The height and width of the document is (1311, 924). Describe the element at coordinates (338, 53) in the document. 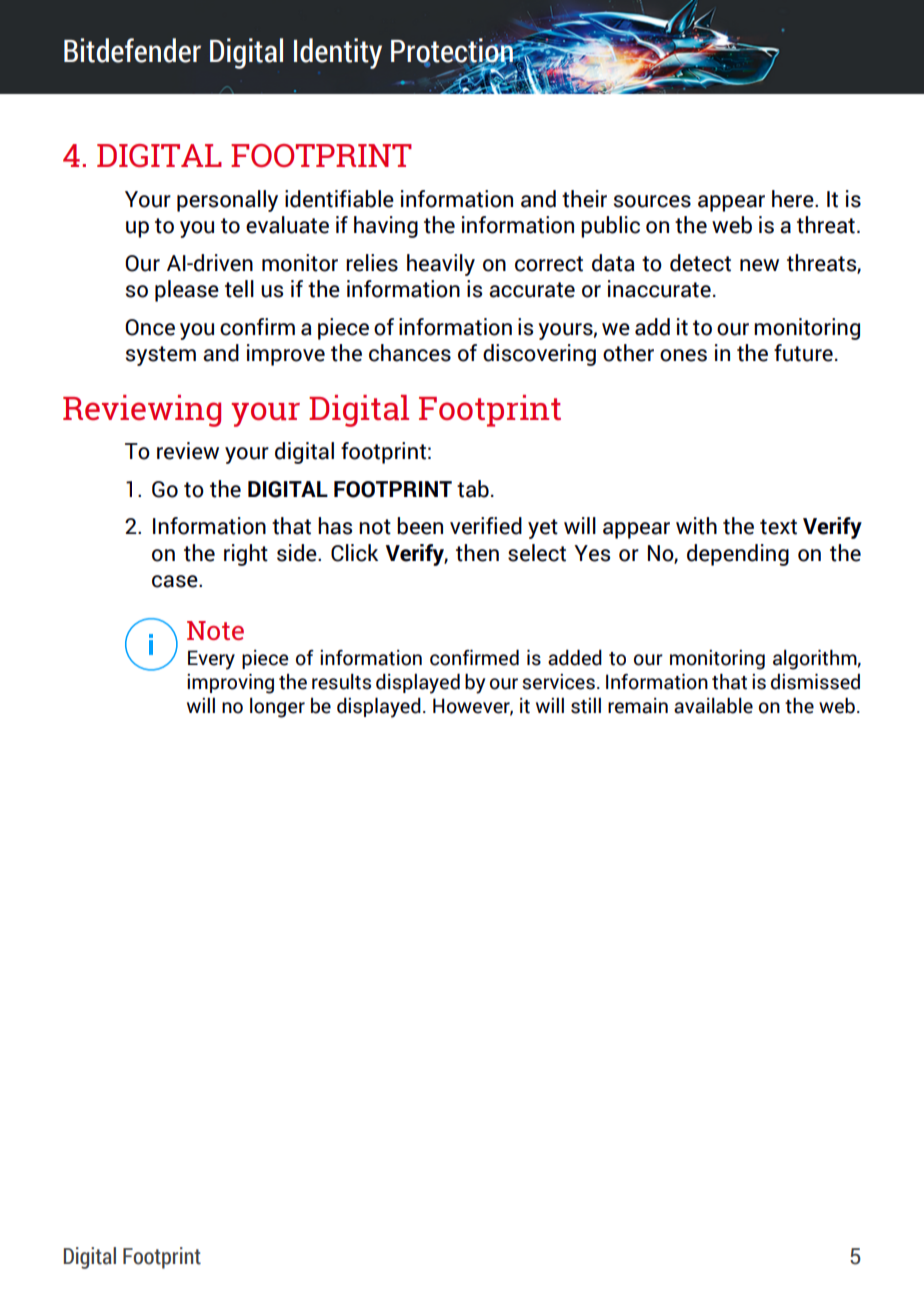

I see `Identity` at that location.
